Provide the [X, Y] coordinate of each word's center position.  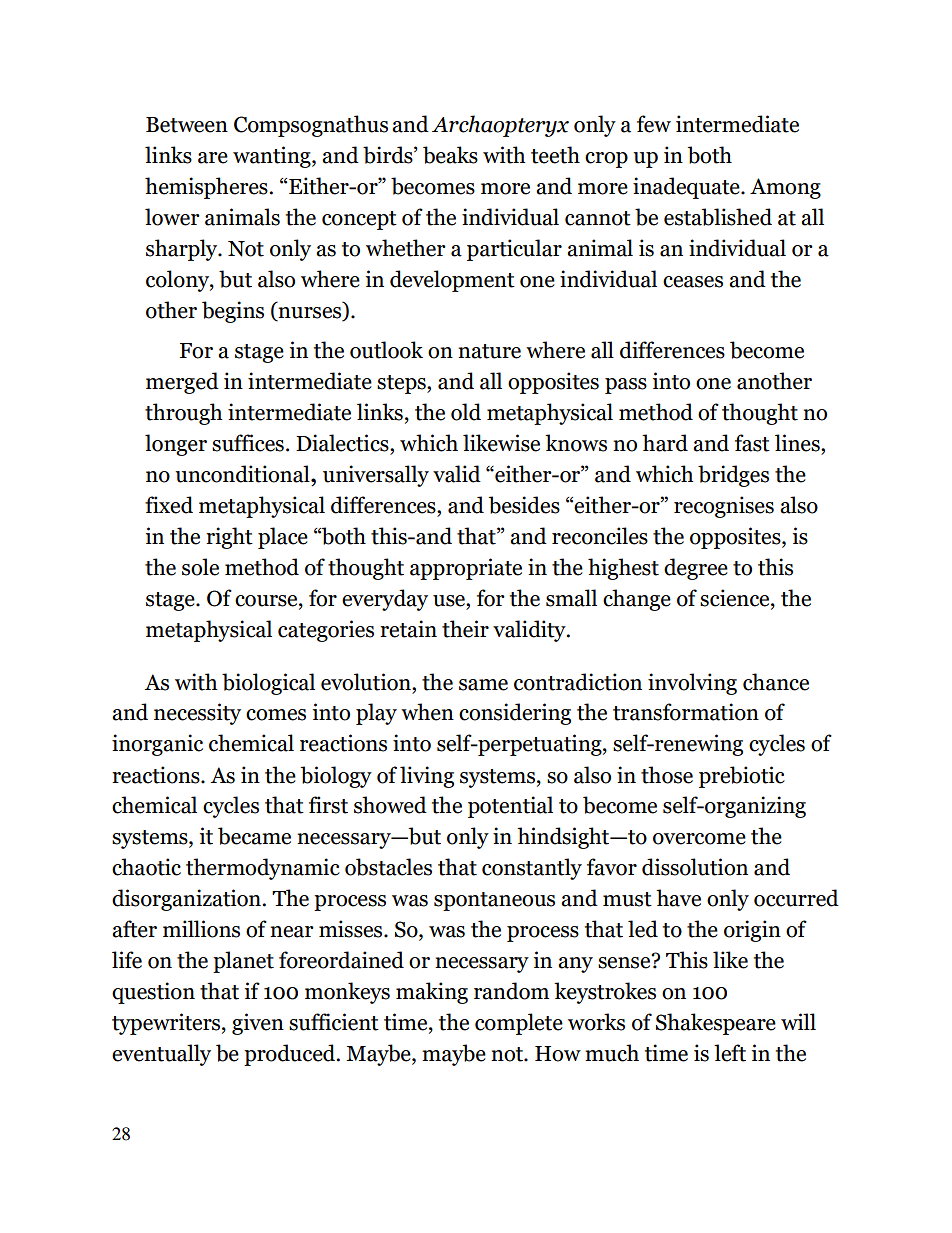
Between [187, 125]
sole [200, 567]
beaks [450, 155]
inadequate [687, 188]
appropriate [466, 569]
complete [519, 1024]
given [258, 1024]
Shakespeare [716, 1024]
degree [696, 569]
